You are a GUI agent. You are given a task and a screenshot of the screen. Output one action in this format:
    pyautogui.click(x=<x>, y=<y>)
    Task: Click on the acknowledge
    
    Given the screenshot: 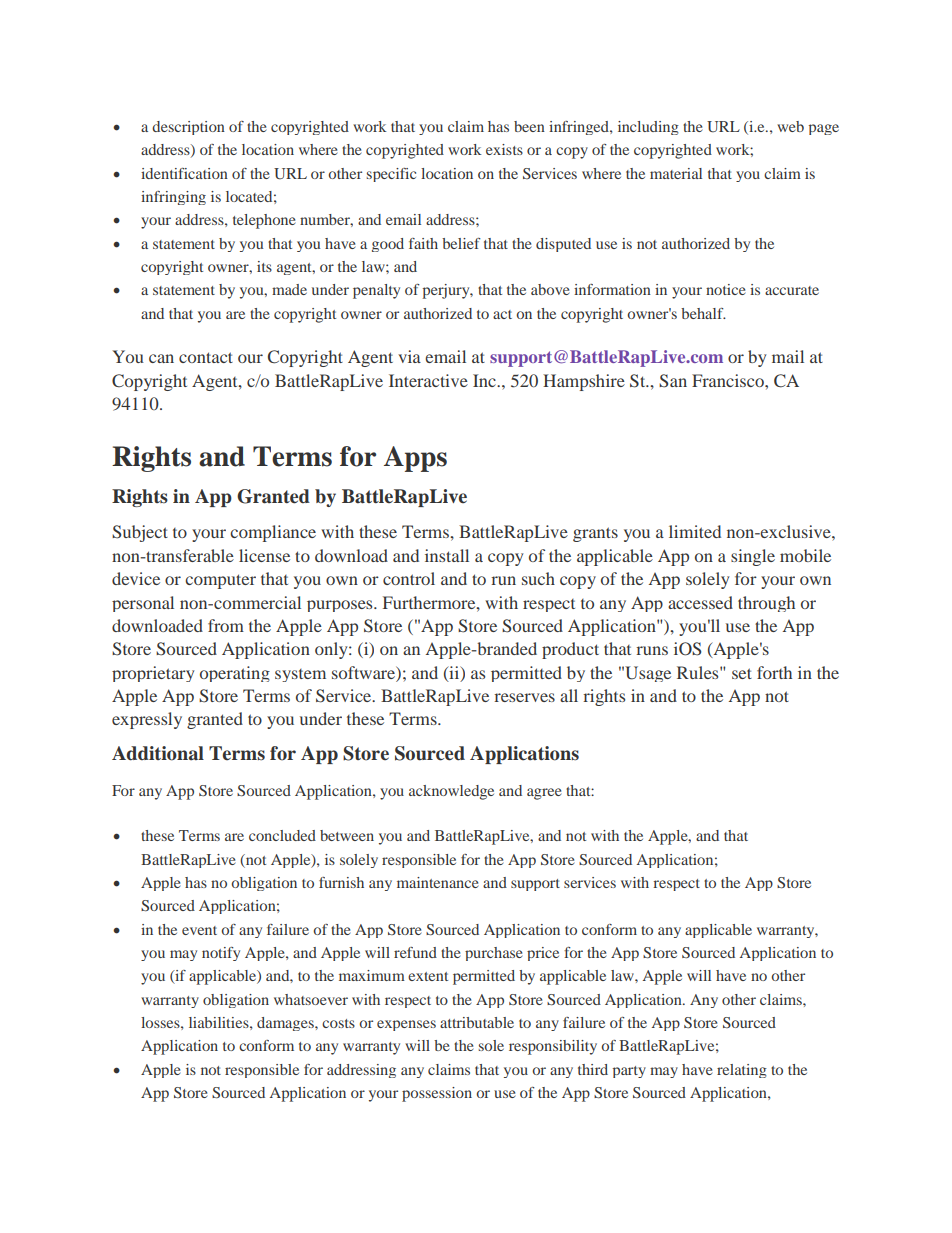 What is the action you would take?
    pyautogui.click(x=451, y=792)
